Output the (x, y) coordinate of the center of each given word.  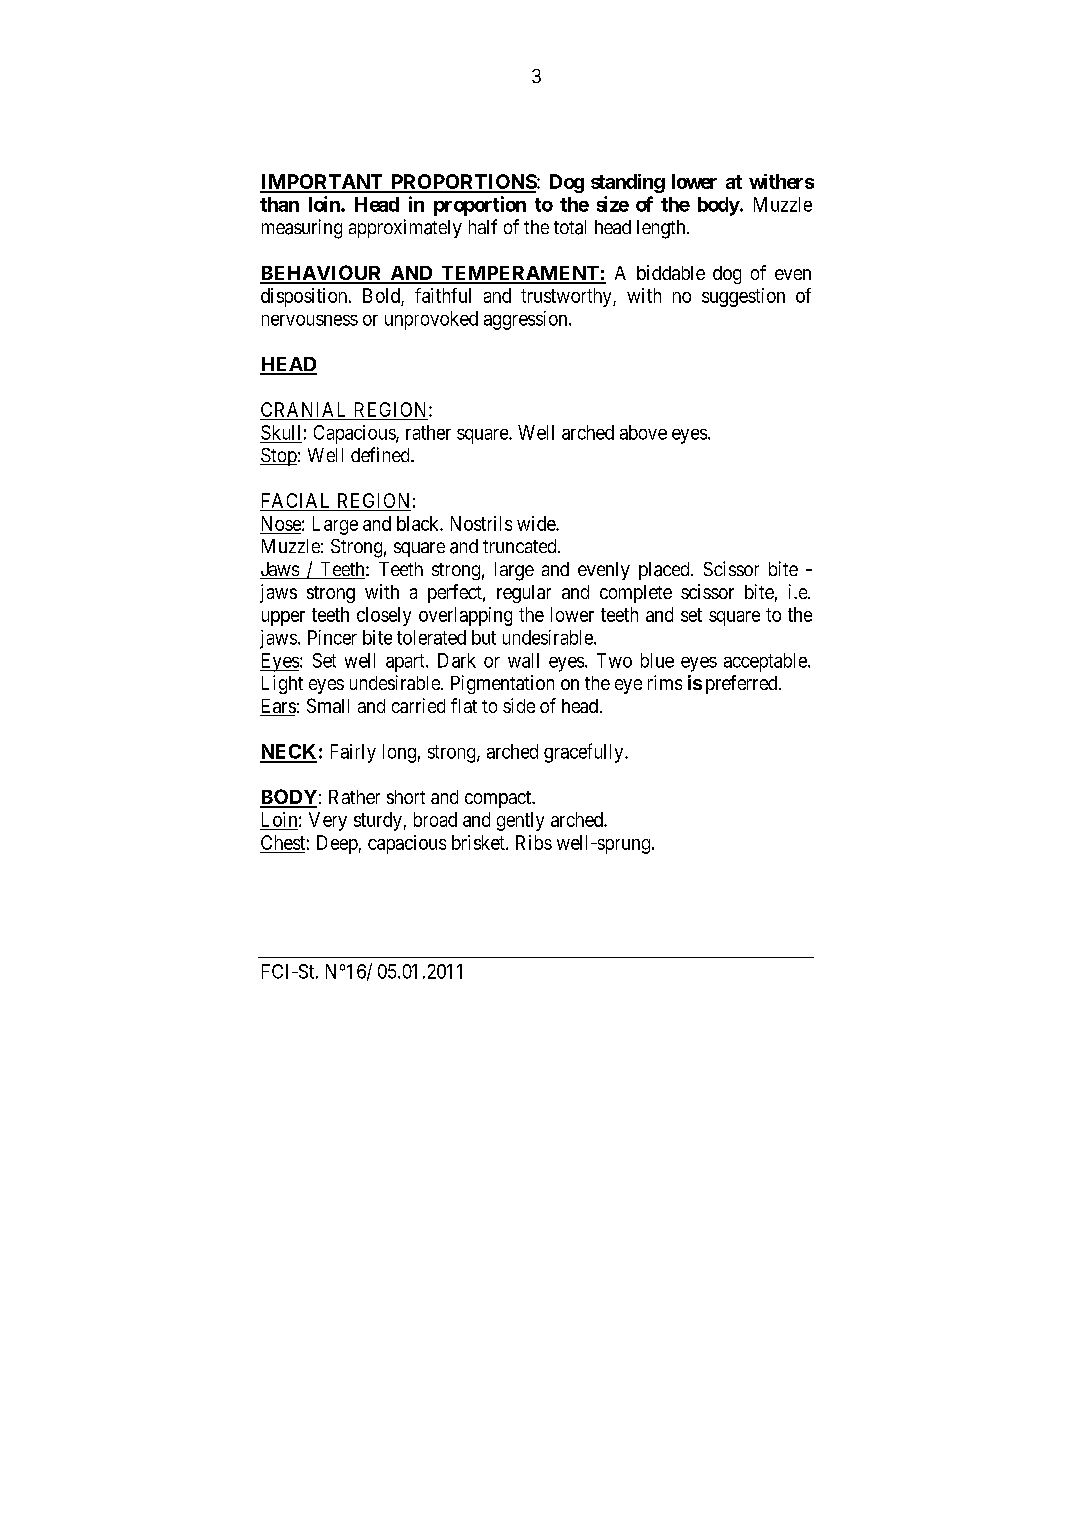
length (662, 229)
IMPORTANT (322, 183)
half (483, 226)
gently (520, 821)
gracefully (585, 753)
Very (328, 821)
